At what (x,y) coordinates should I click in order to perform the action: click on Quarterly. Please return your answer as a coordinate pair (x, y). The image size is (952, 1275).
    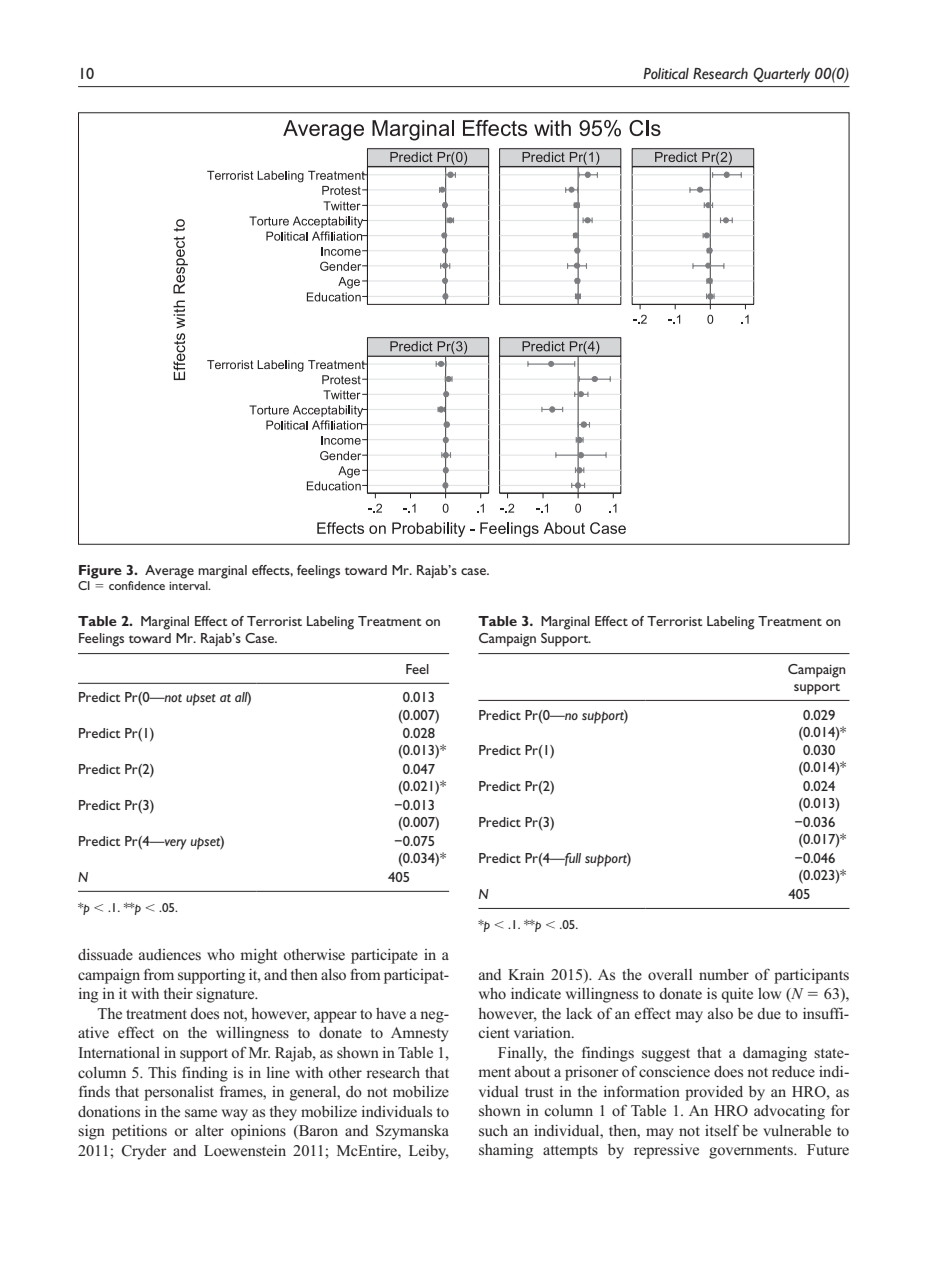
    Looking at the image, I should click on (782, 75).
